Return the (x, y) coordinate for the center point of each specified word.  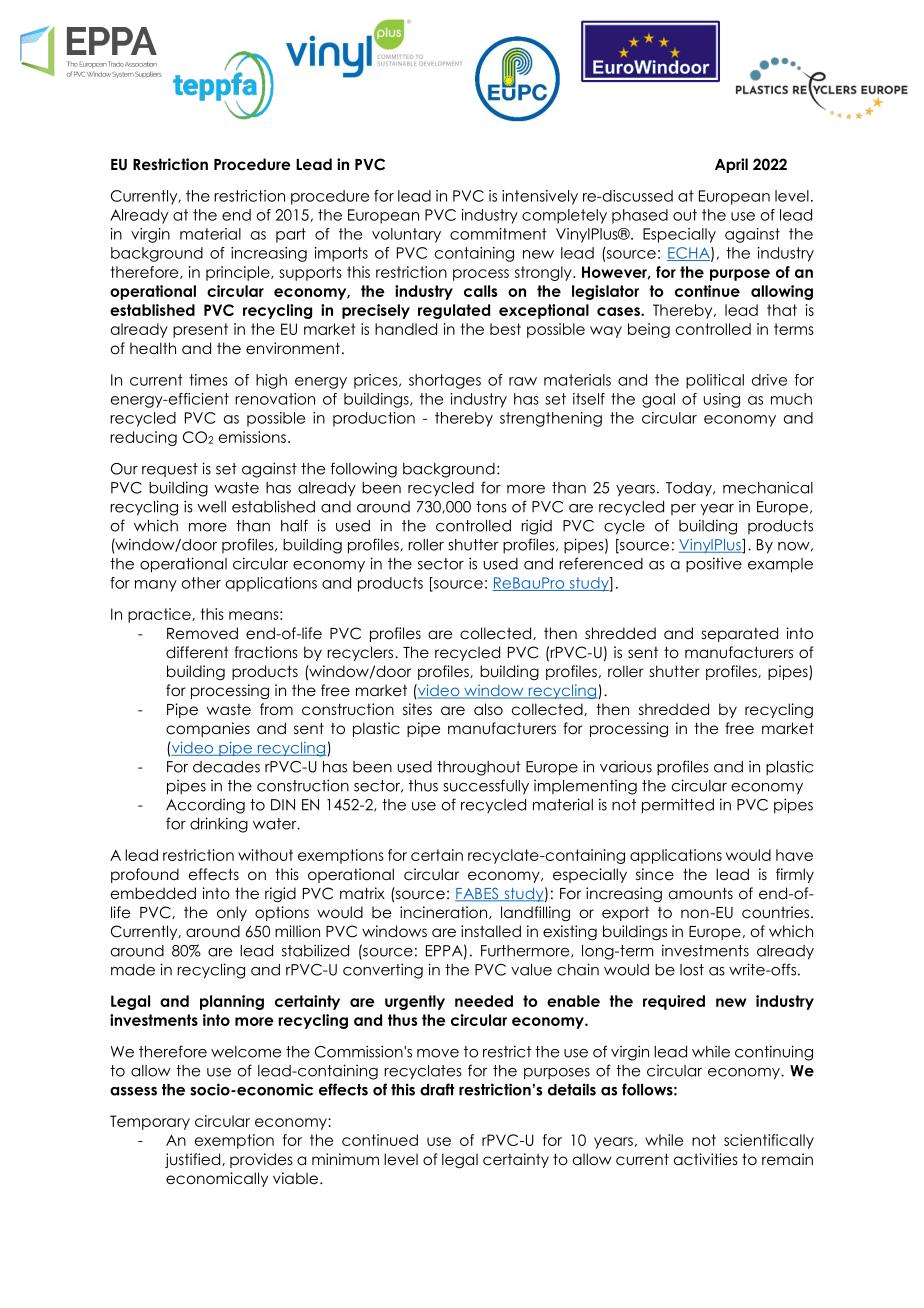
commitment (498, 234)
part (291, 235)
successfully (486, 787)
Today (690, 489)
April (731, 165)
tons (491, 507)
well (211, 507)
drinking (219, 825)
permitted (678, 806)
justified (194, 1160)
